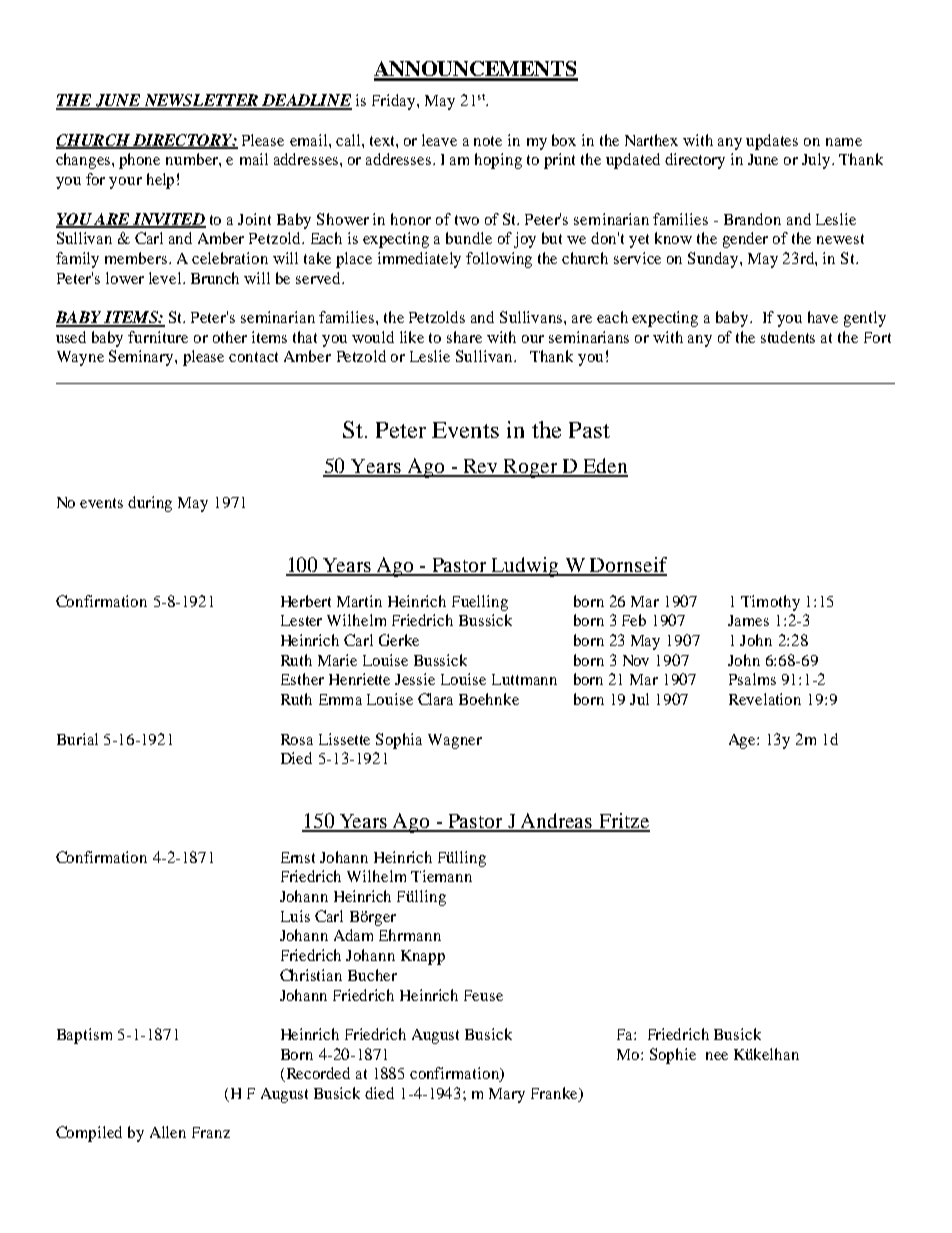 The image size is (952, 1233). What do you see at coordinates (139, 161) in the screenshot?
I see `phone` at bounding box center [139, 161].
